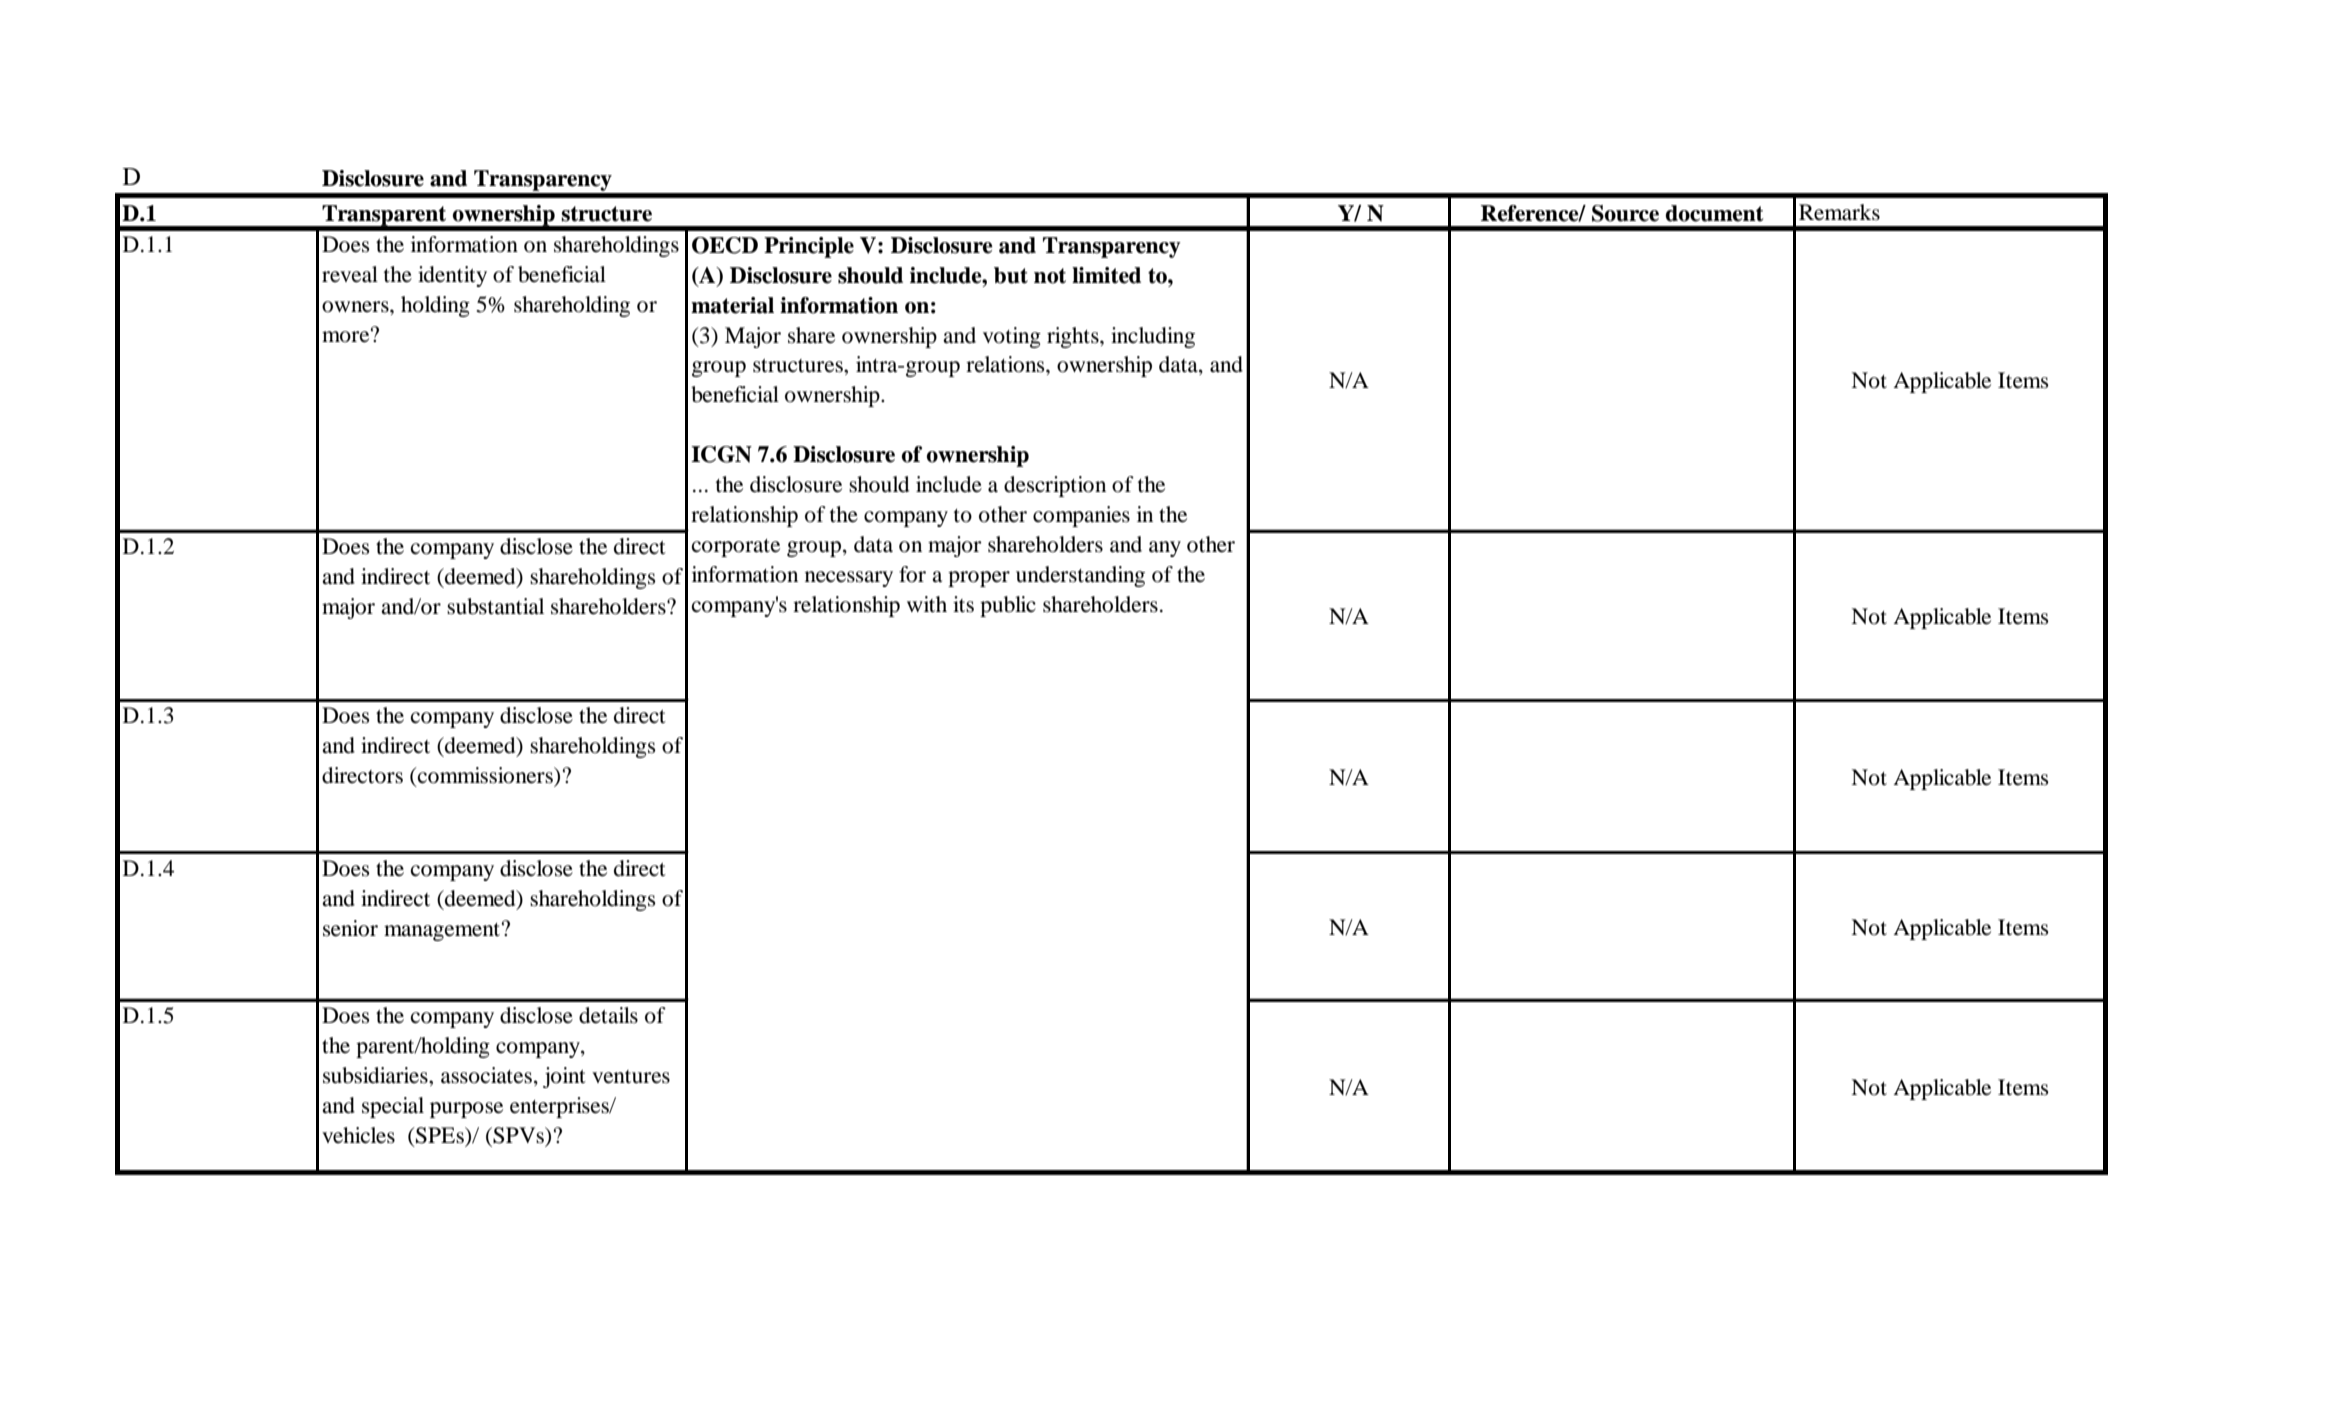 Image resolution: width=2349 pixels, height=1426 pixels. I want to click on purpose, so click(466, 1110).
